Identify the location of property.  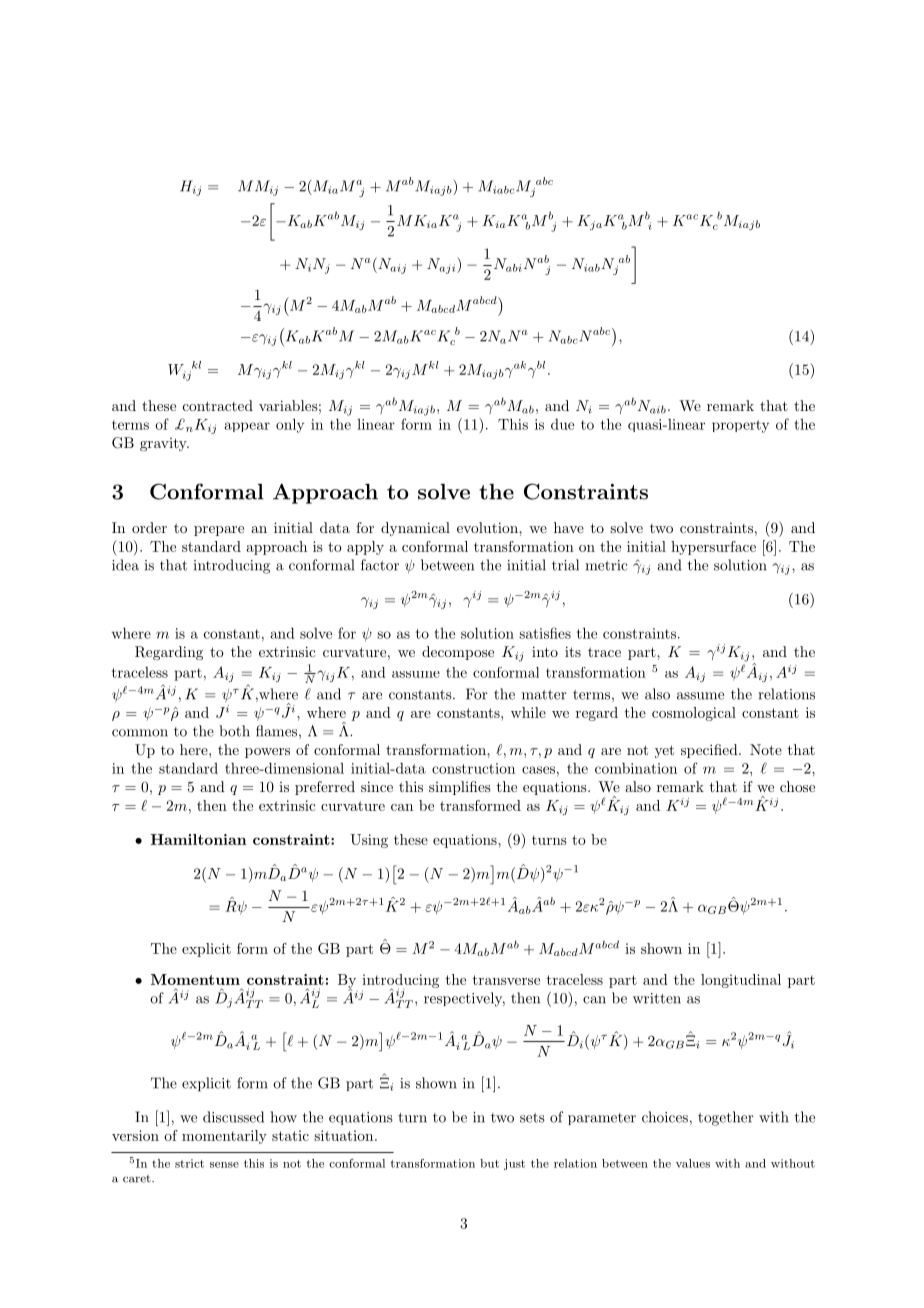
(740, 426).
